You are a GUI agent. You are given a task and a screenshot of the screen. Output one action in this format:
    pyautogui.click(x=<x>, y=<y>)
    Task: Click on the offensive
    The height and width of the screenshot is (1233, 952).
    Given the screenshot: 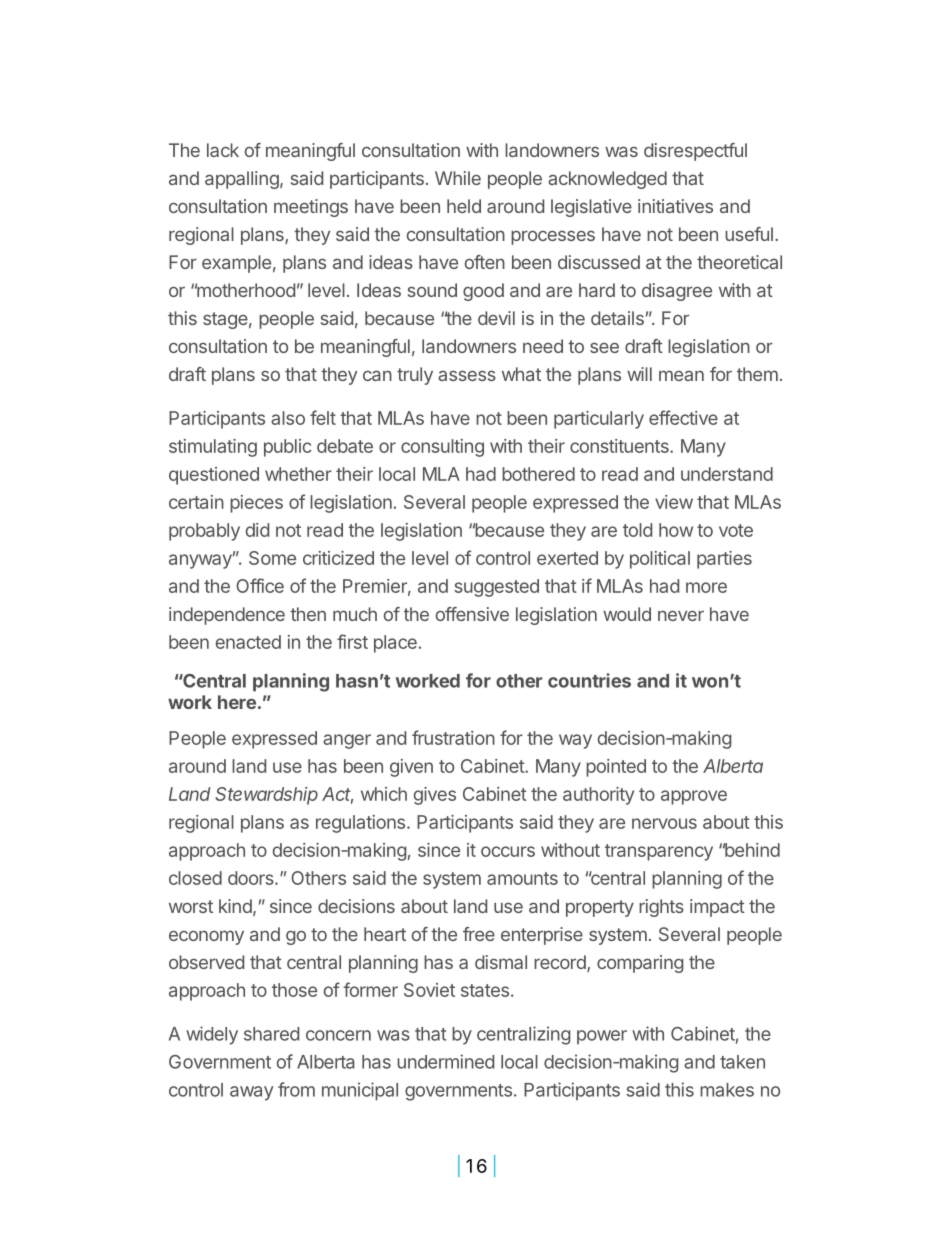 What is the action you would take?
    pyautogui.click(x=472, y=614)
